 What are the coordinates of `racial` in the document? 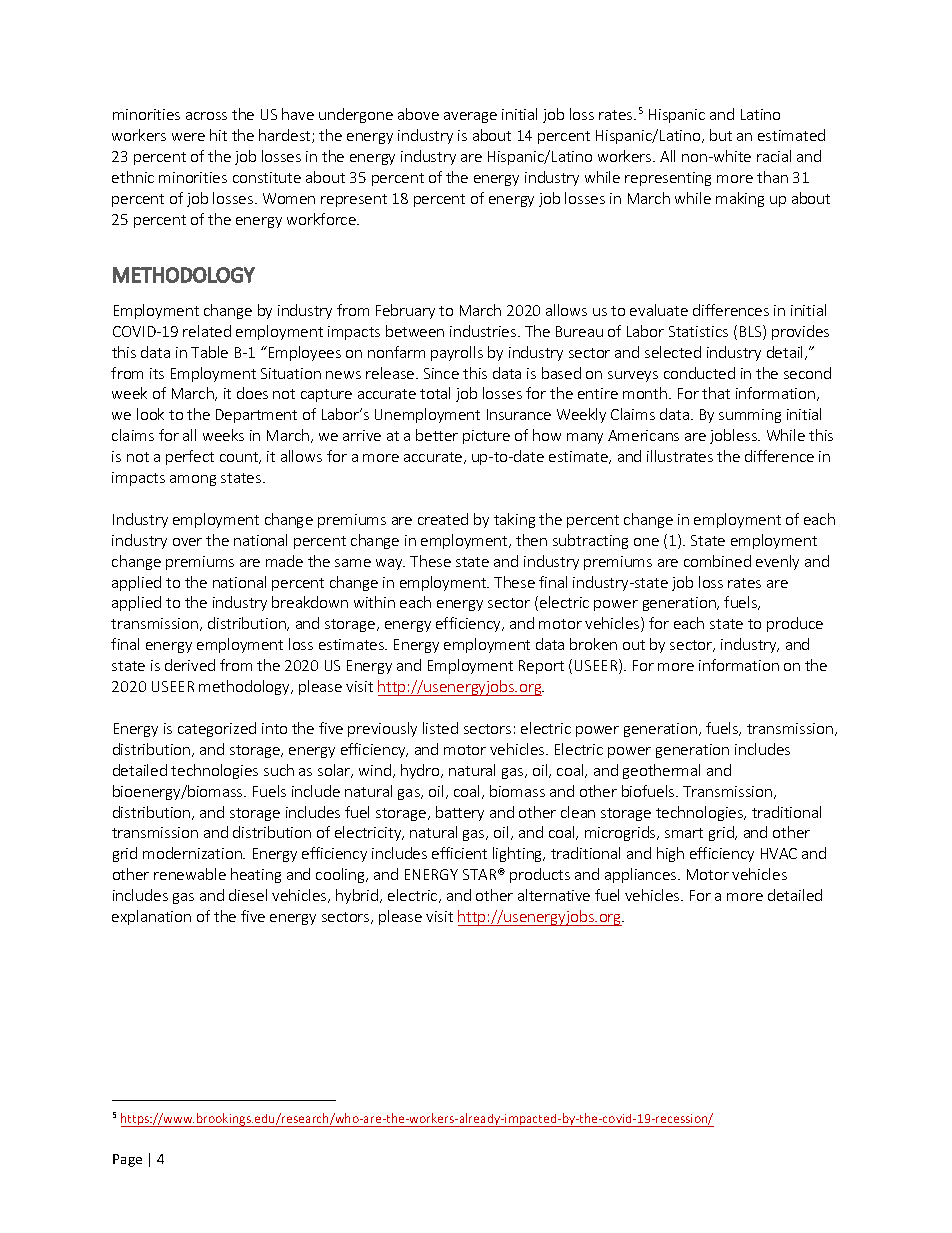 It's located at (774, 156).
